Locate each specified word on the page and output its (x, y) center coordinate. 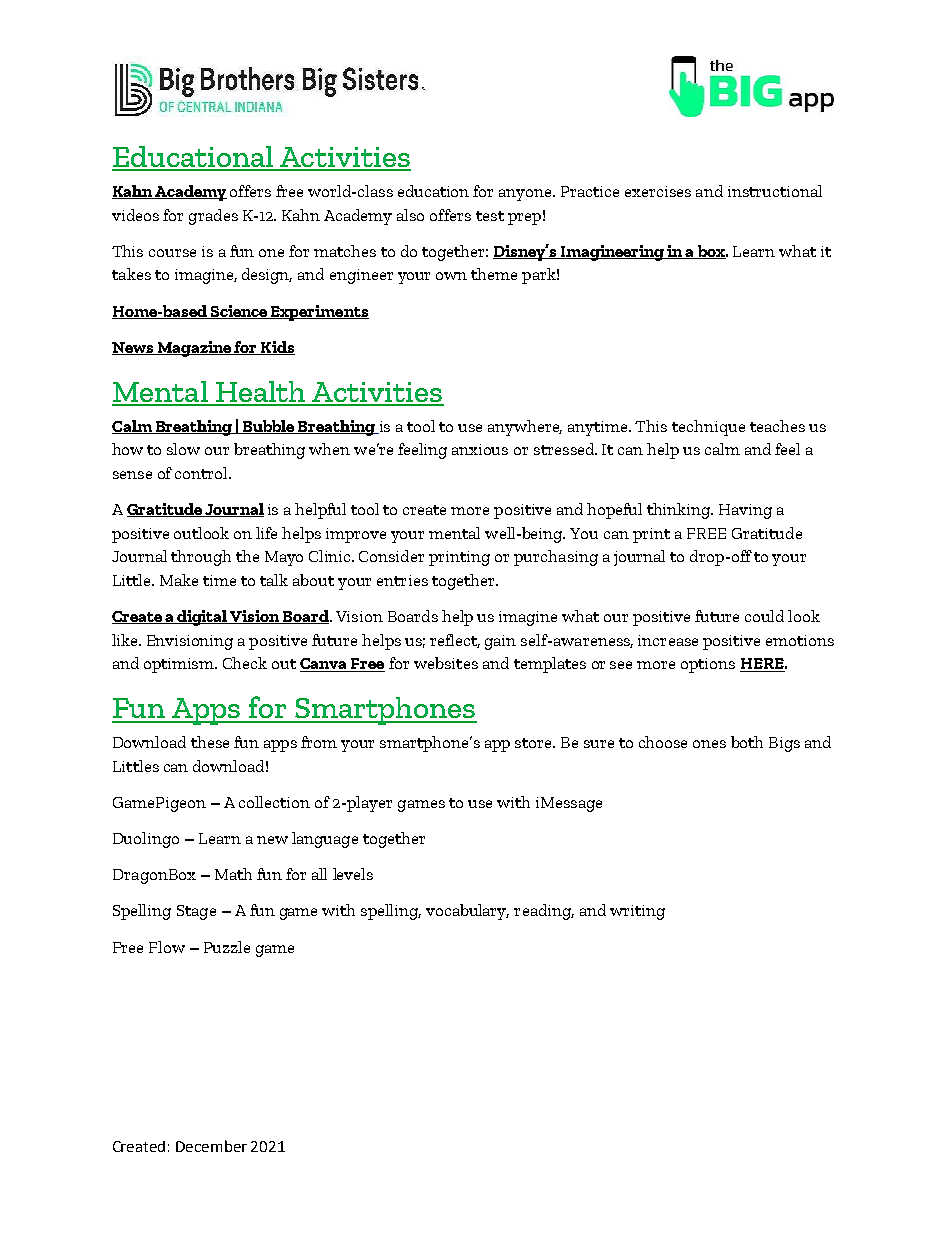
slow (183, 449)
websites (446, 663)
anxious (480, 449)
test (490, 216)
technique (708, 428)
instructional (775, 191)
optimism (180, 665)
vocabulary (467, 912)
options (708, 665)
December (211, 1146)
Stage (196, 912)
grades (213, 217)
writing (637, 912)
